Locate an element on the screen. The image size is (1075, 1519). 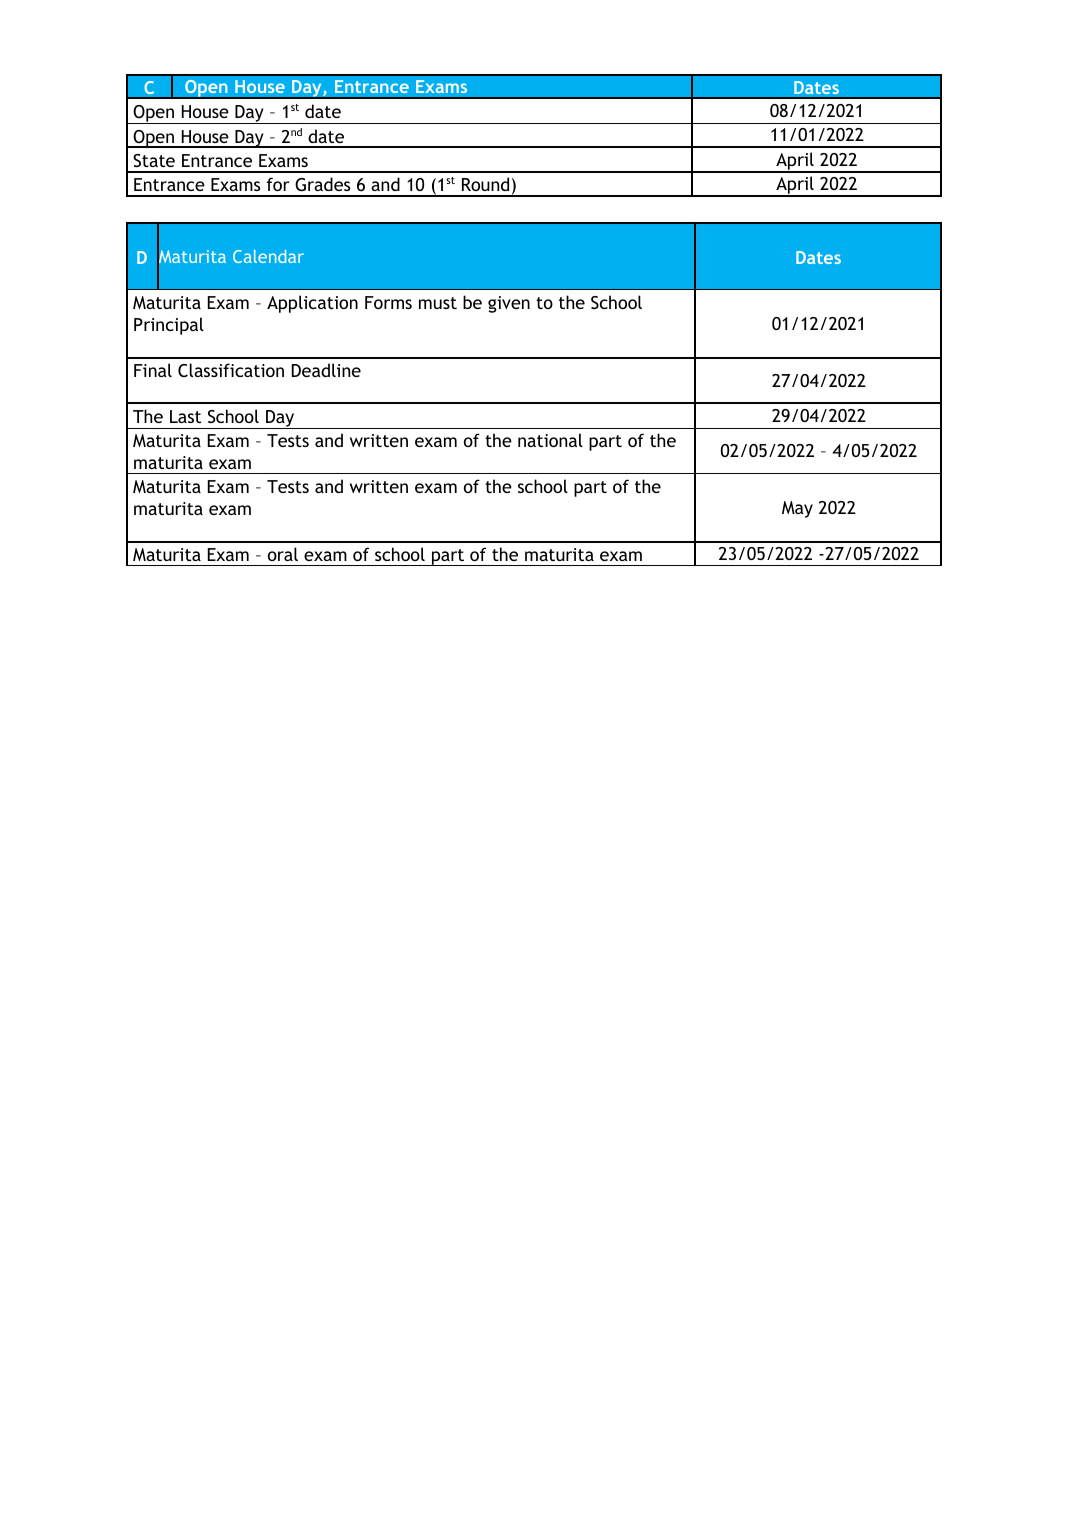
Round is located at coordinates (485, 184).
